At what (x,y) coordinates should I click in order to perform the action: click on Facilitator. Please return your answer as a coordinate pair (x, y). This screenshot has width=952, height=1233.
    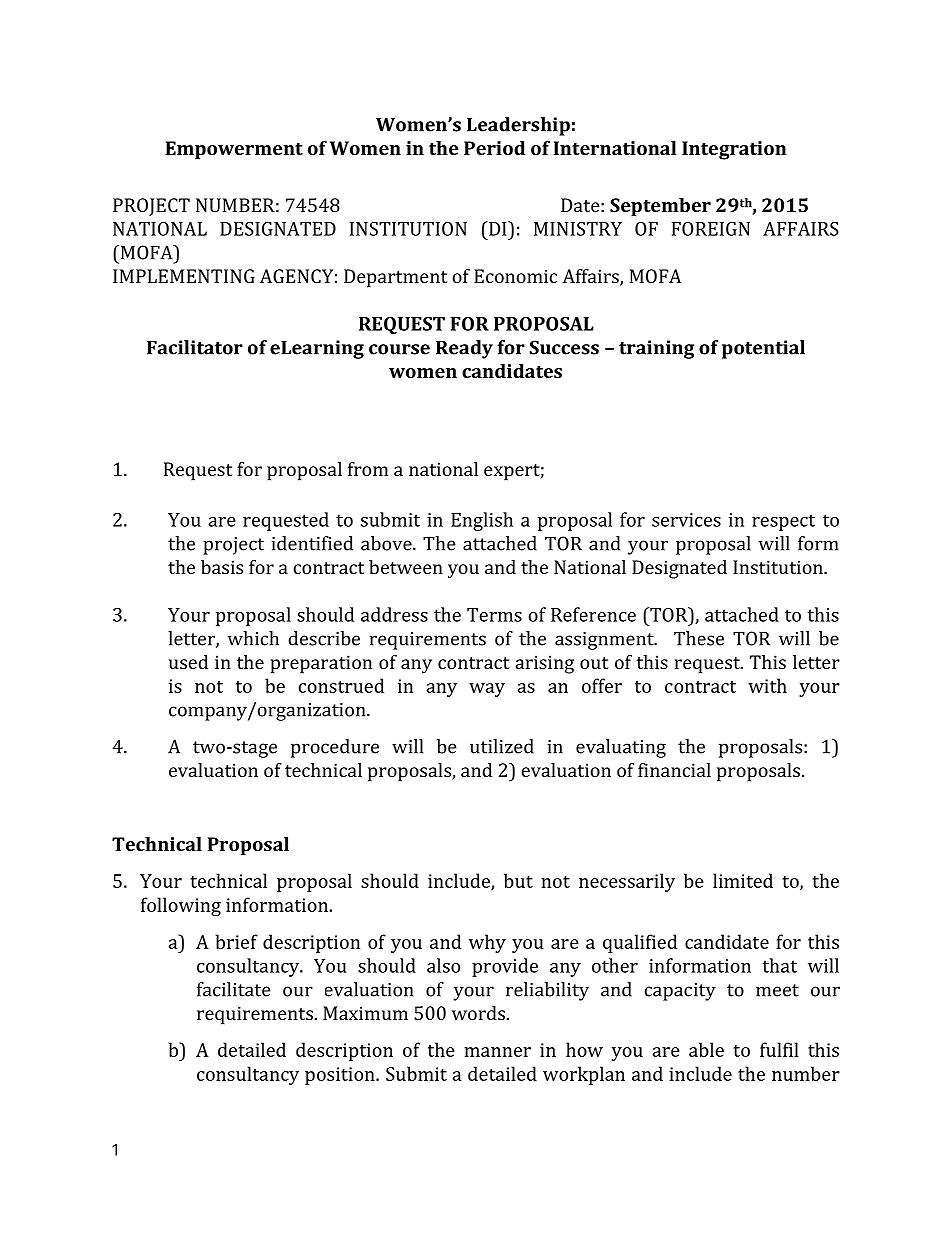
    Looking at the image, I should click on (195, 347).
